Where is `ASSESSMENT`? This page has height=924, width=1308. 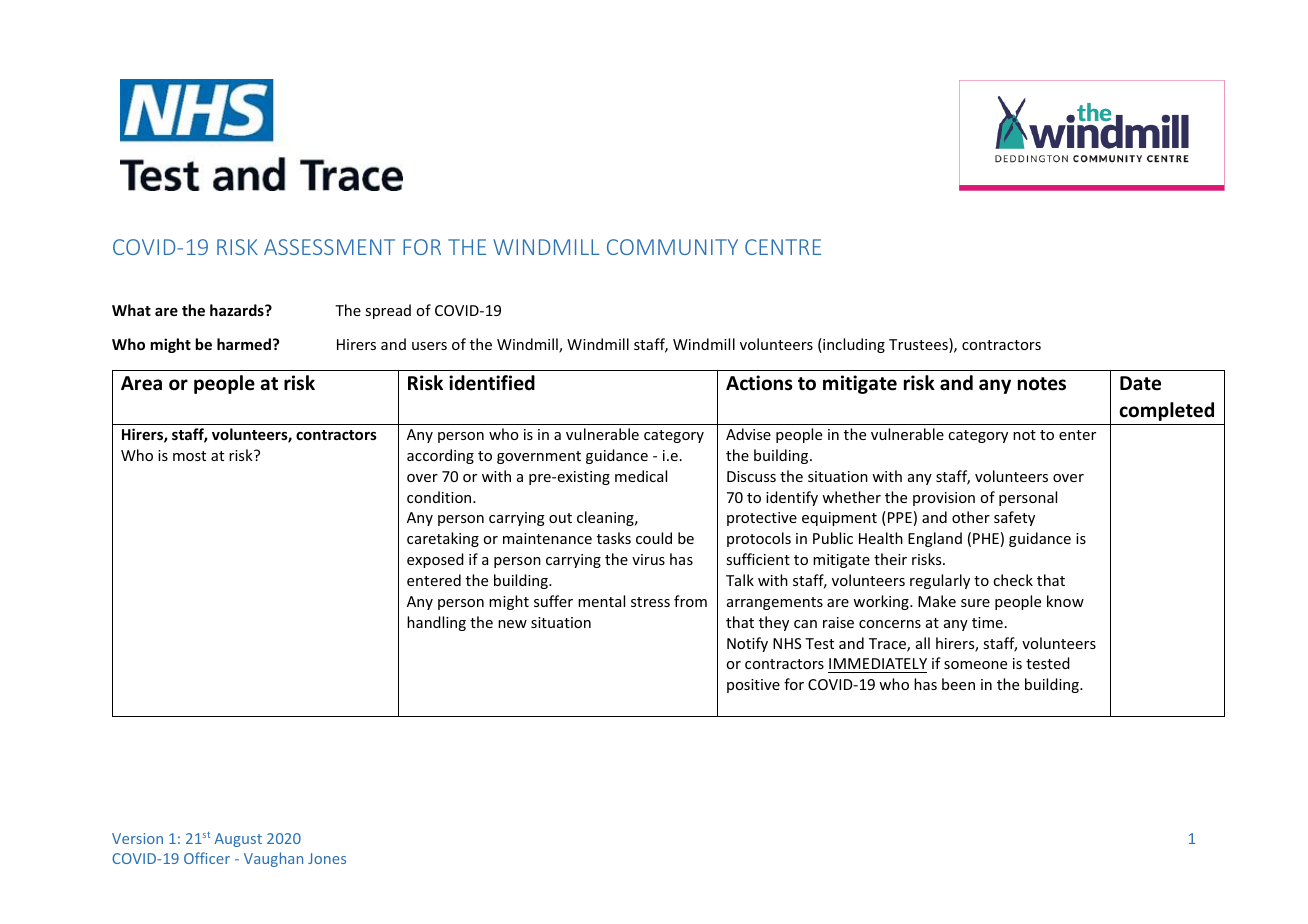
ASSESSMENT is located at coordinates (329, 247).
